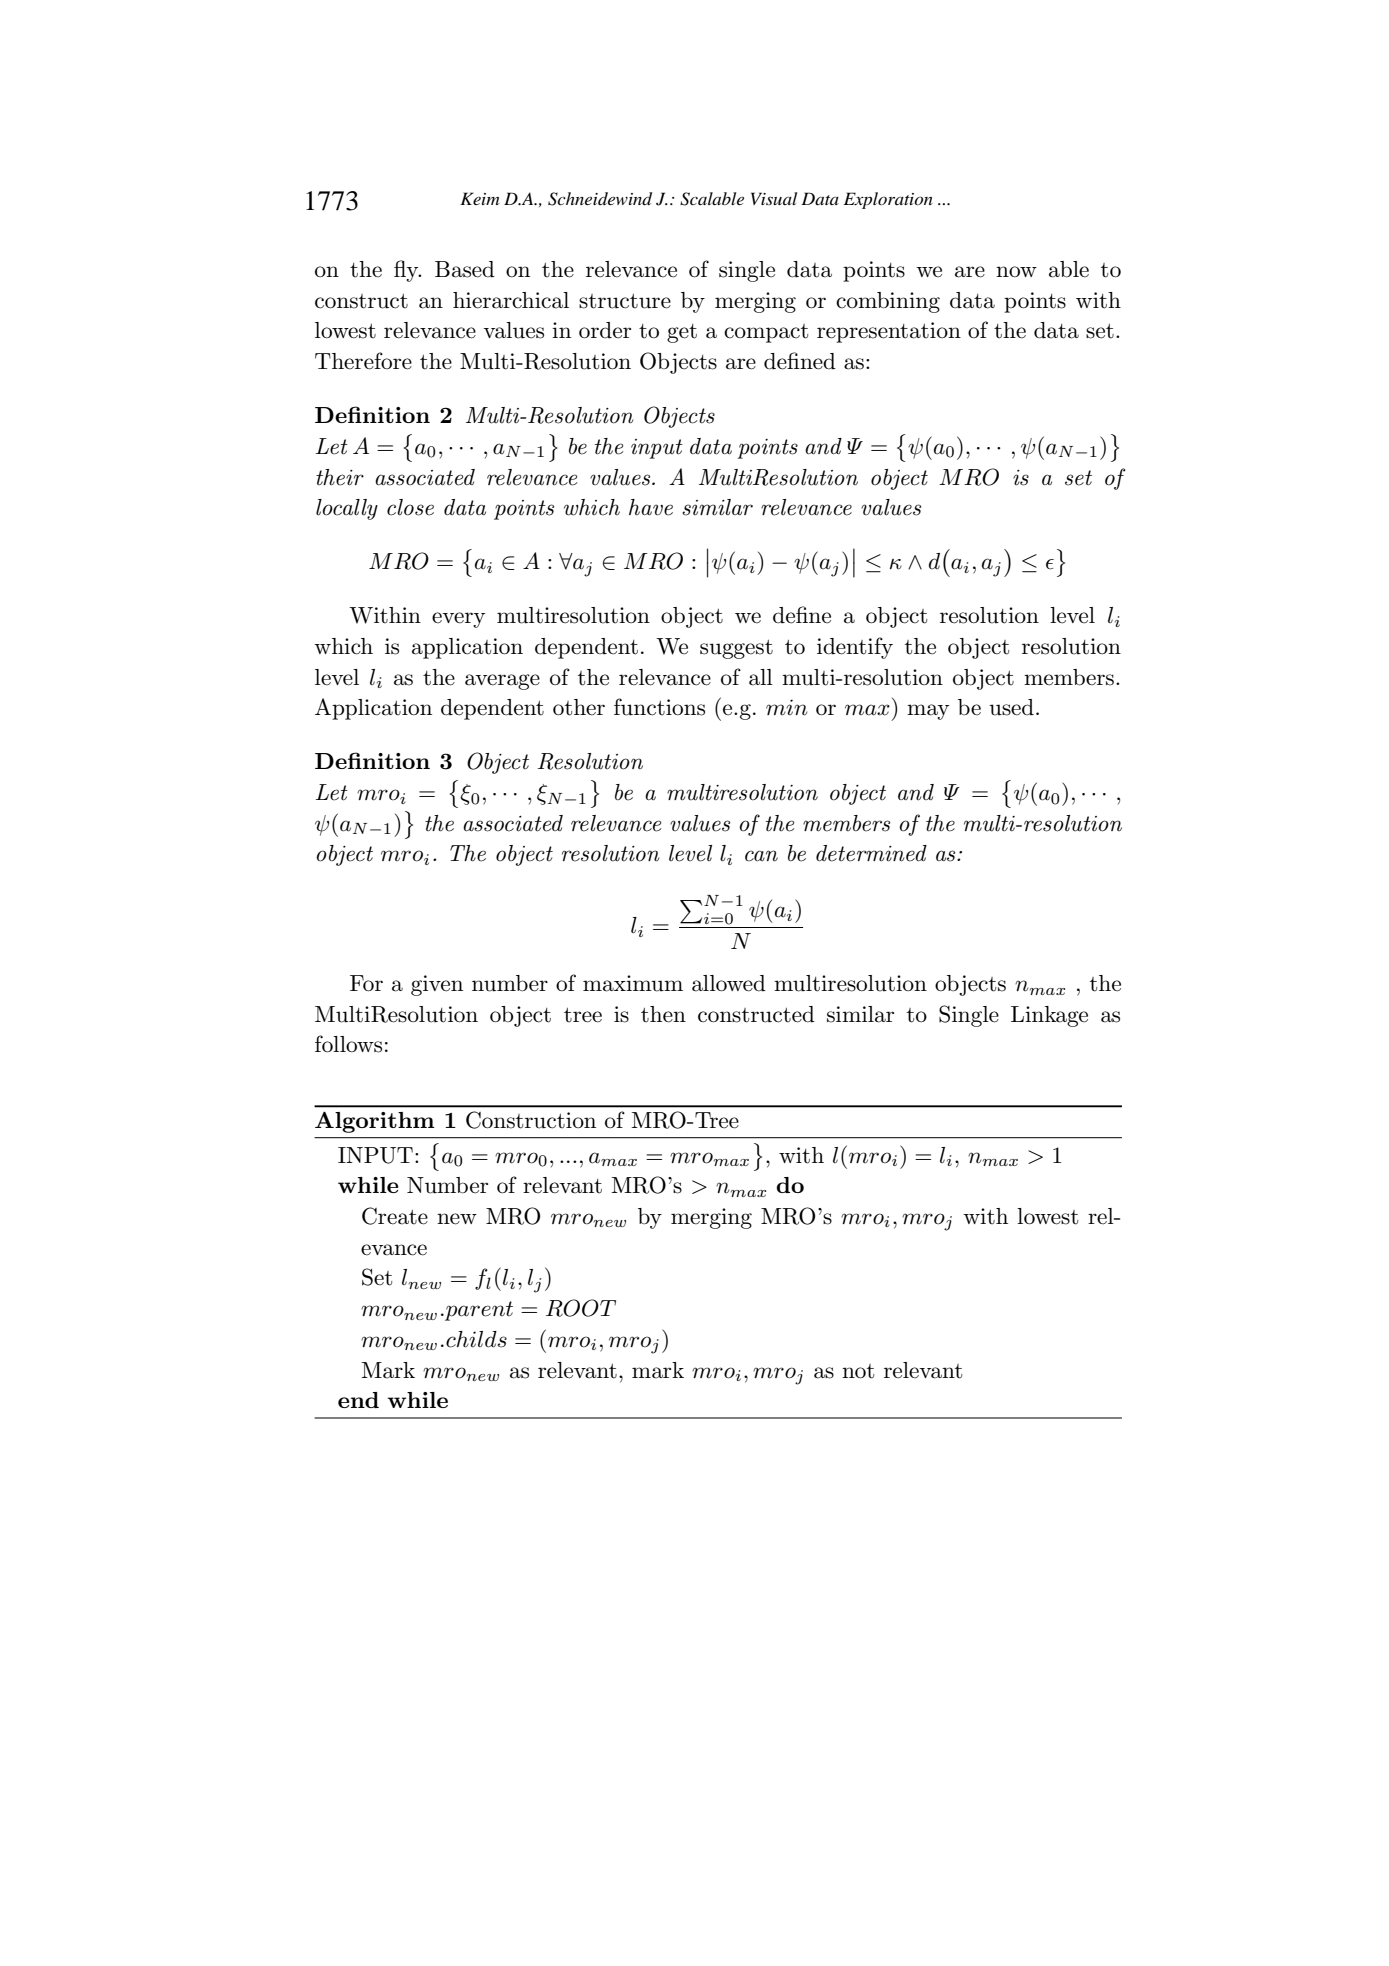  What do you see at coordinates (375, 1122) in the screenshot?
I see `Algorithm` at bounding box center [375, 1122].
